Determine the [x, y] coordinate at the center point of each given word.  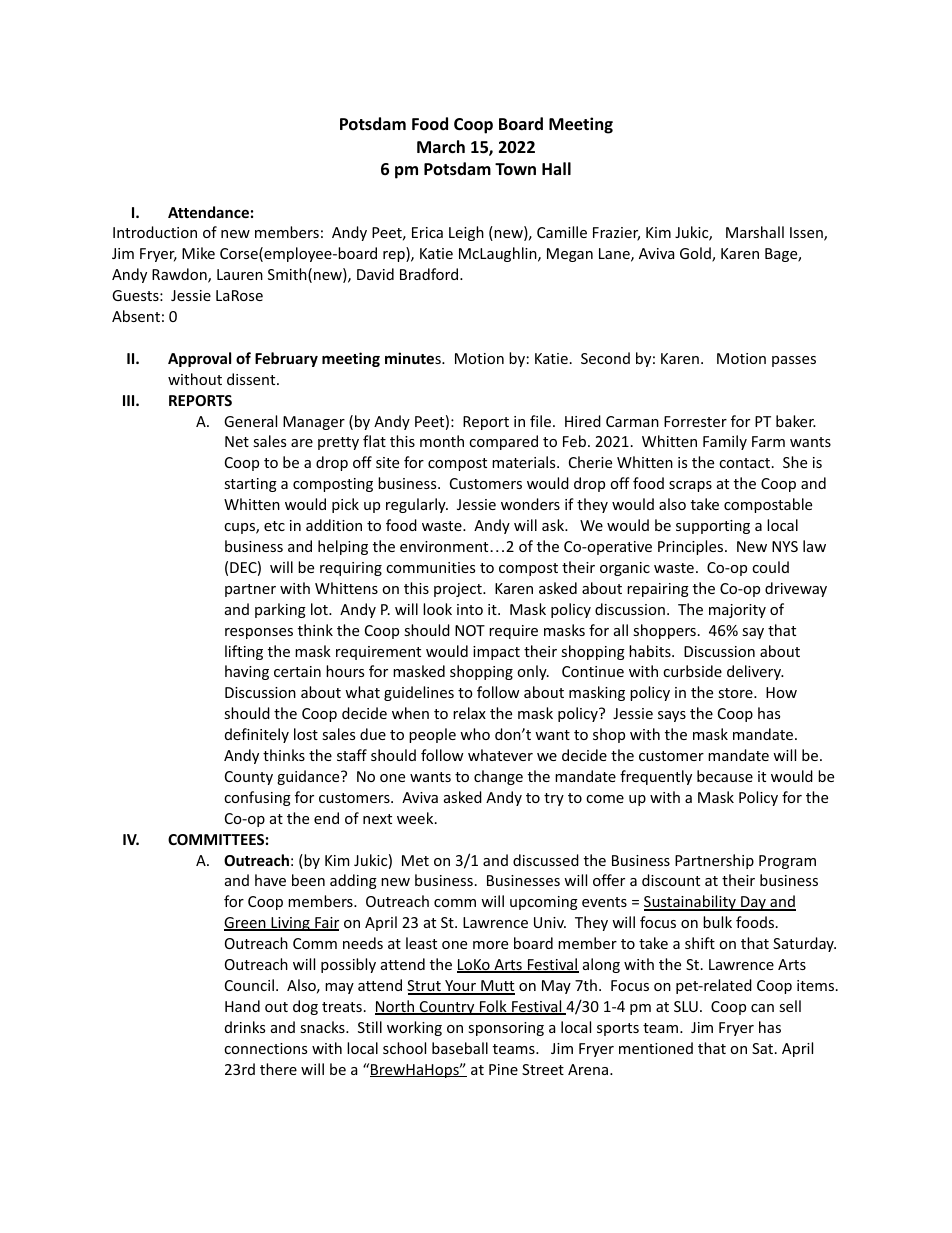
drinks [245, 1027]
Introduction [155, 232]
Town [515, 169]
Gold [696, 254]
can [762, 1008]
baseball [460, 1048]
